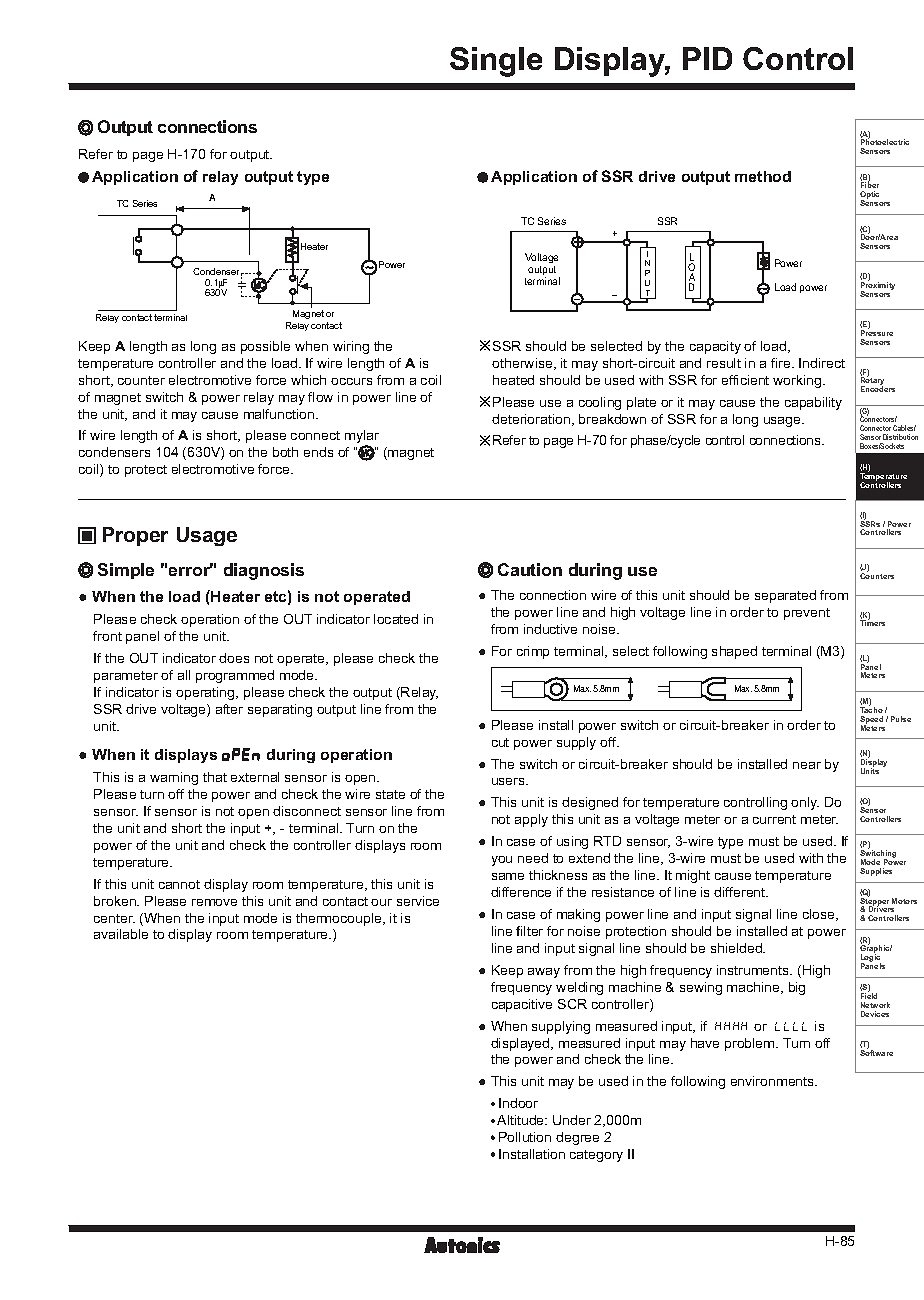  I want to click on method, so click(763, 176).
